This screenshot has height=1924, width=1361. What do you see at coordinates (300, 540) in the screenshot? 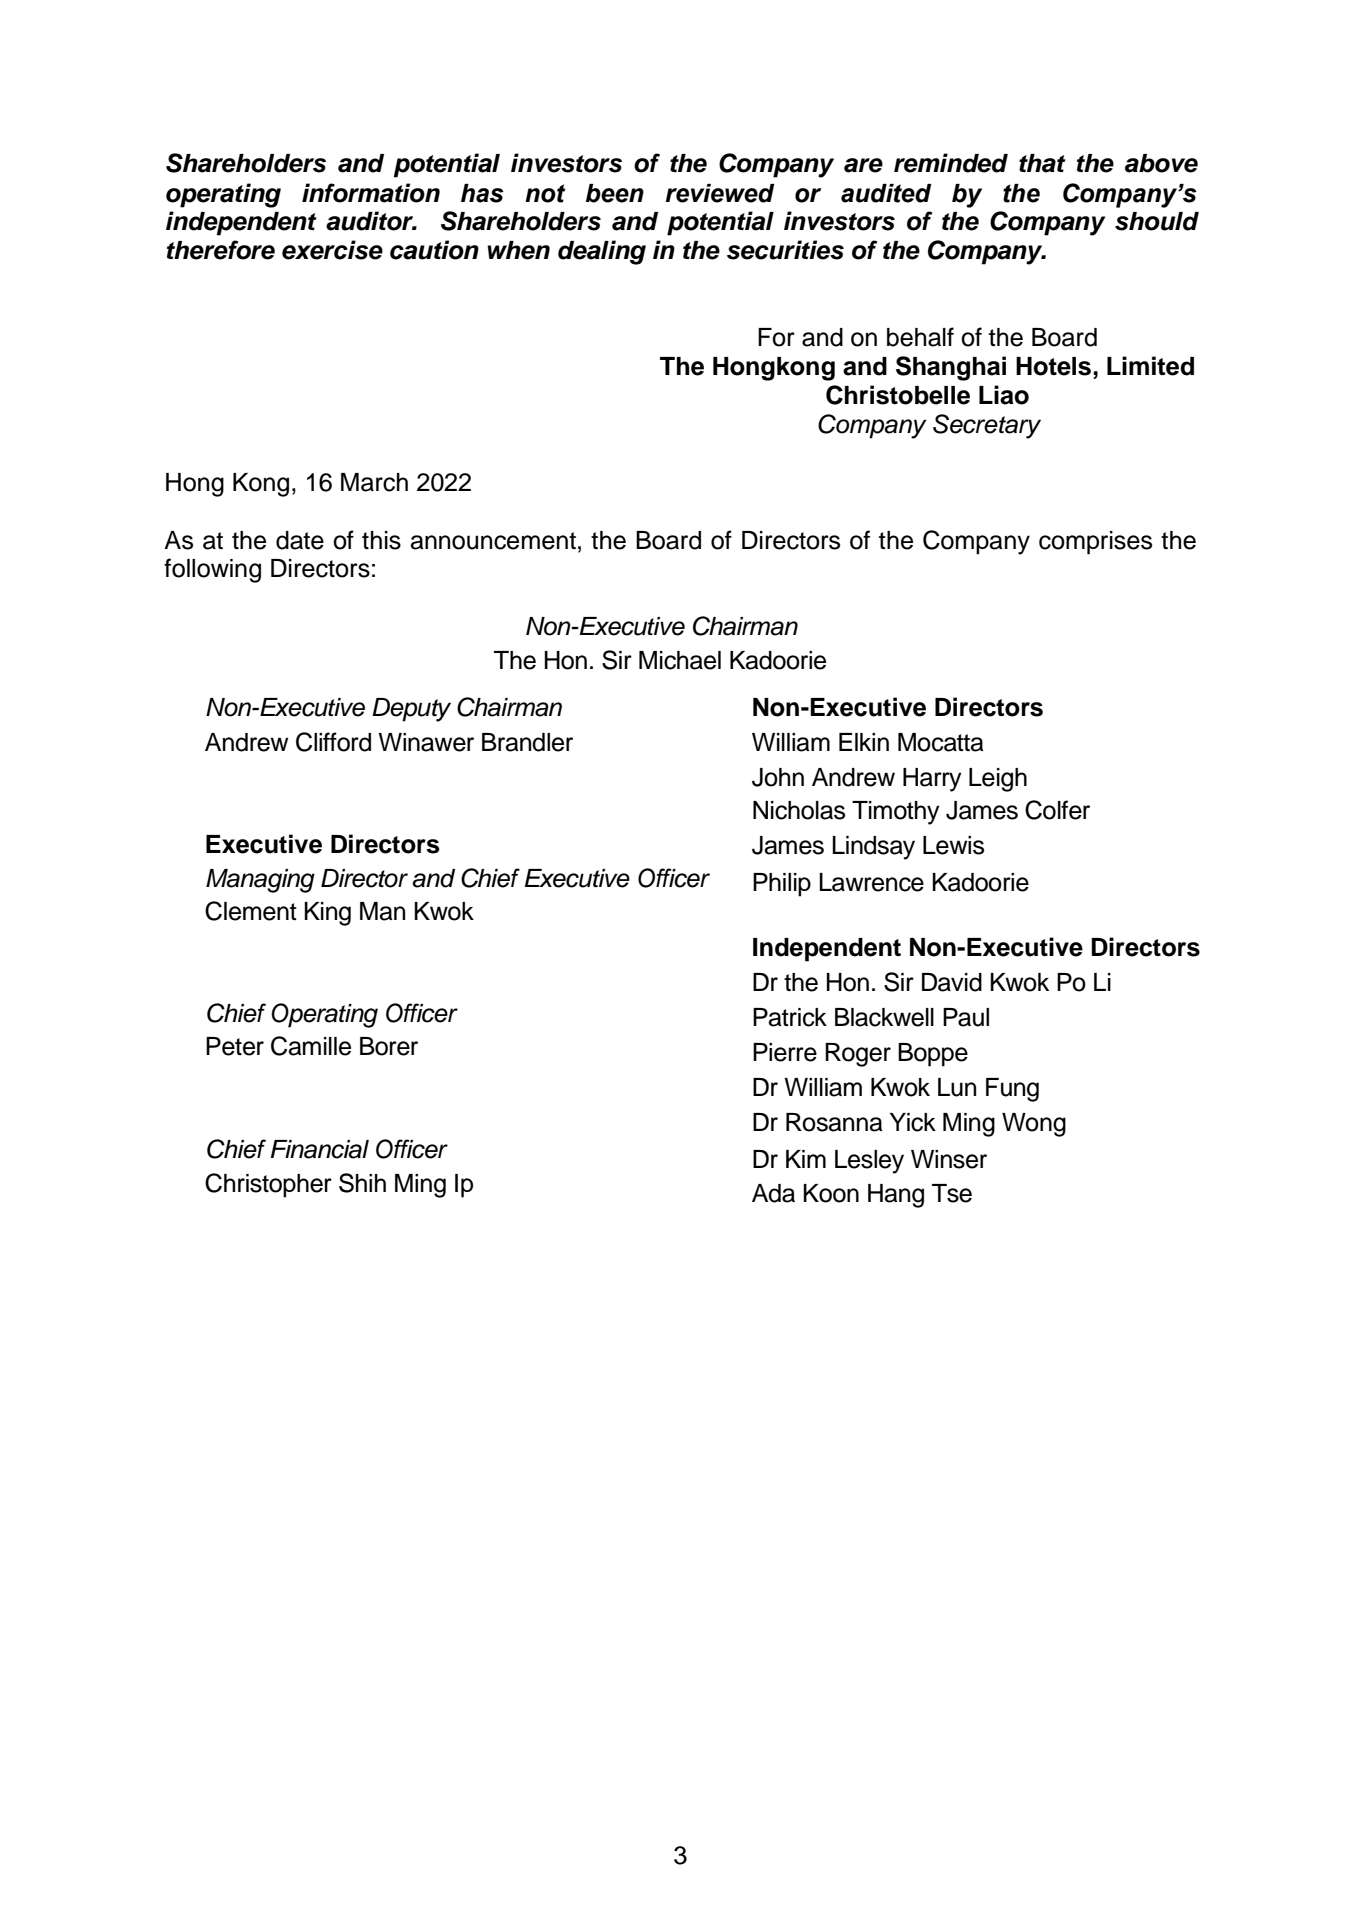
I see `date` at bounding box center [300, 540].
